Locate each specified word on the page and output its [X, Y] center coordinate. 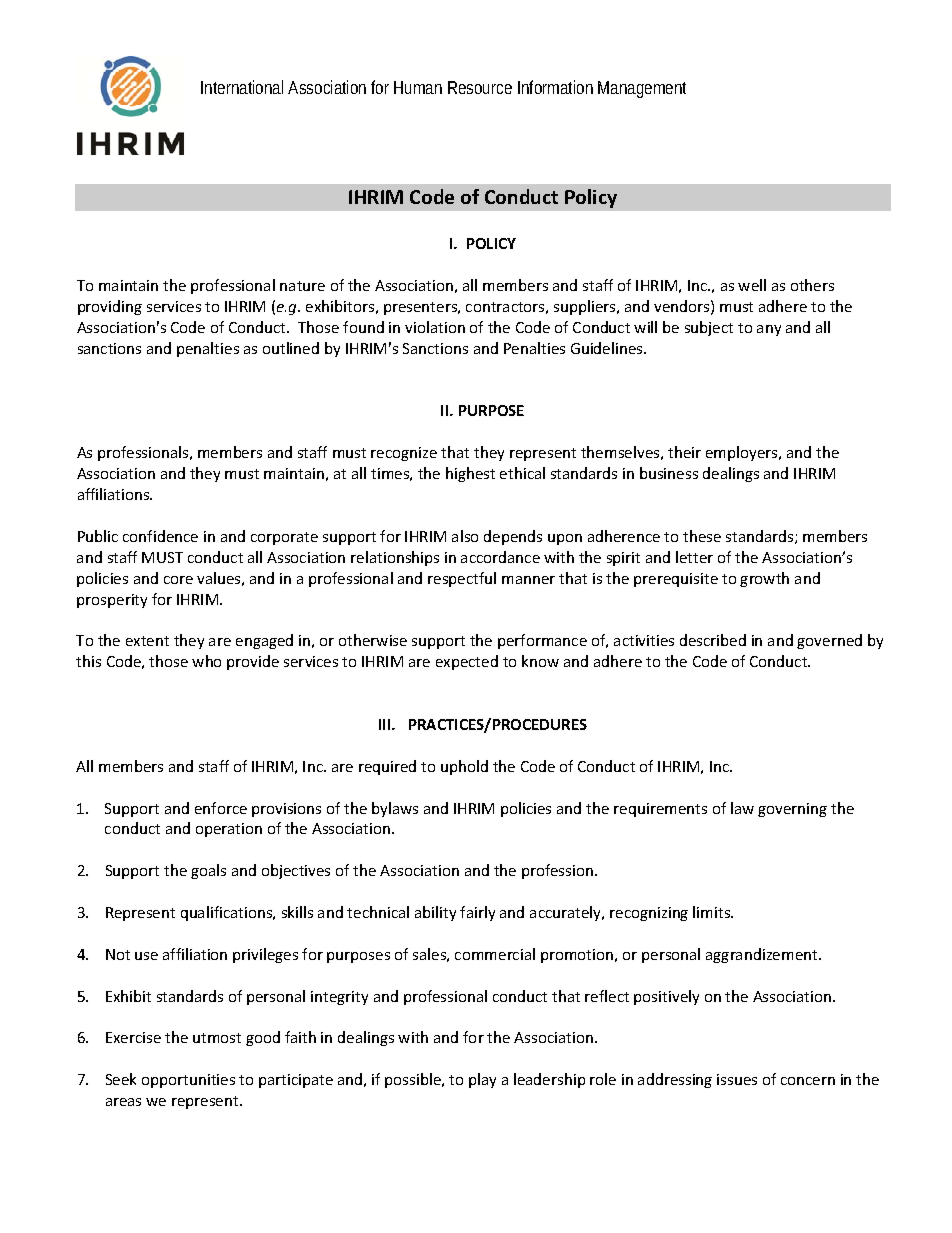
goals [208, 871]
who [206, 661]
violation [435, 327]
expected [467, 662]
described [713, 640]
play [482, 1080]
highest [470, 474]
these [702, 536]
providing [110, 307]
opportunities [188, 1081]
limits [713, 912]
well [752, 285]
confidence [160, 536]
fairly [477, 913]
